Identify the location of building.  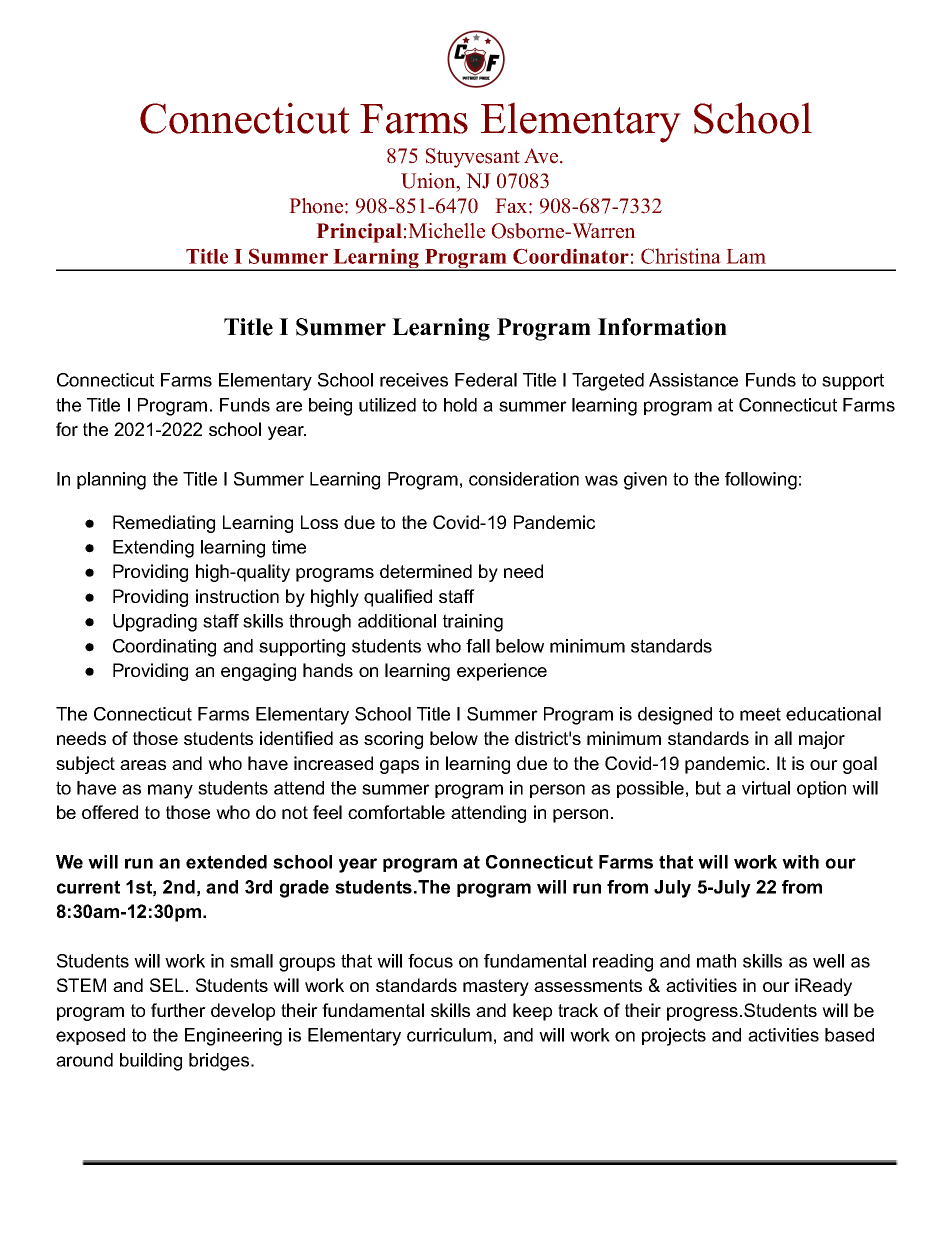
(151, 1062).
